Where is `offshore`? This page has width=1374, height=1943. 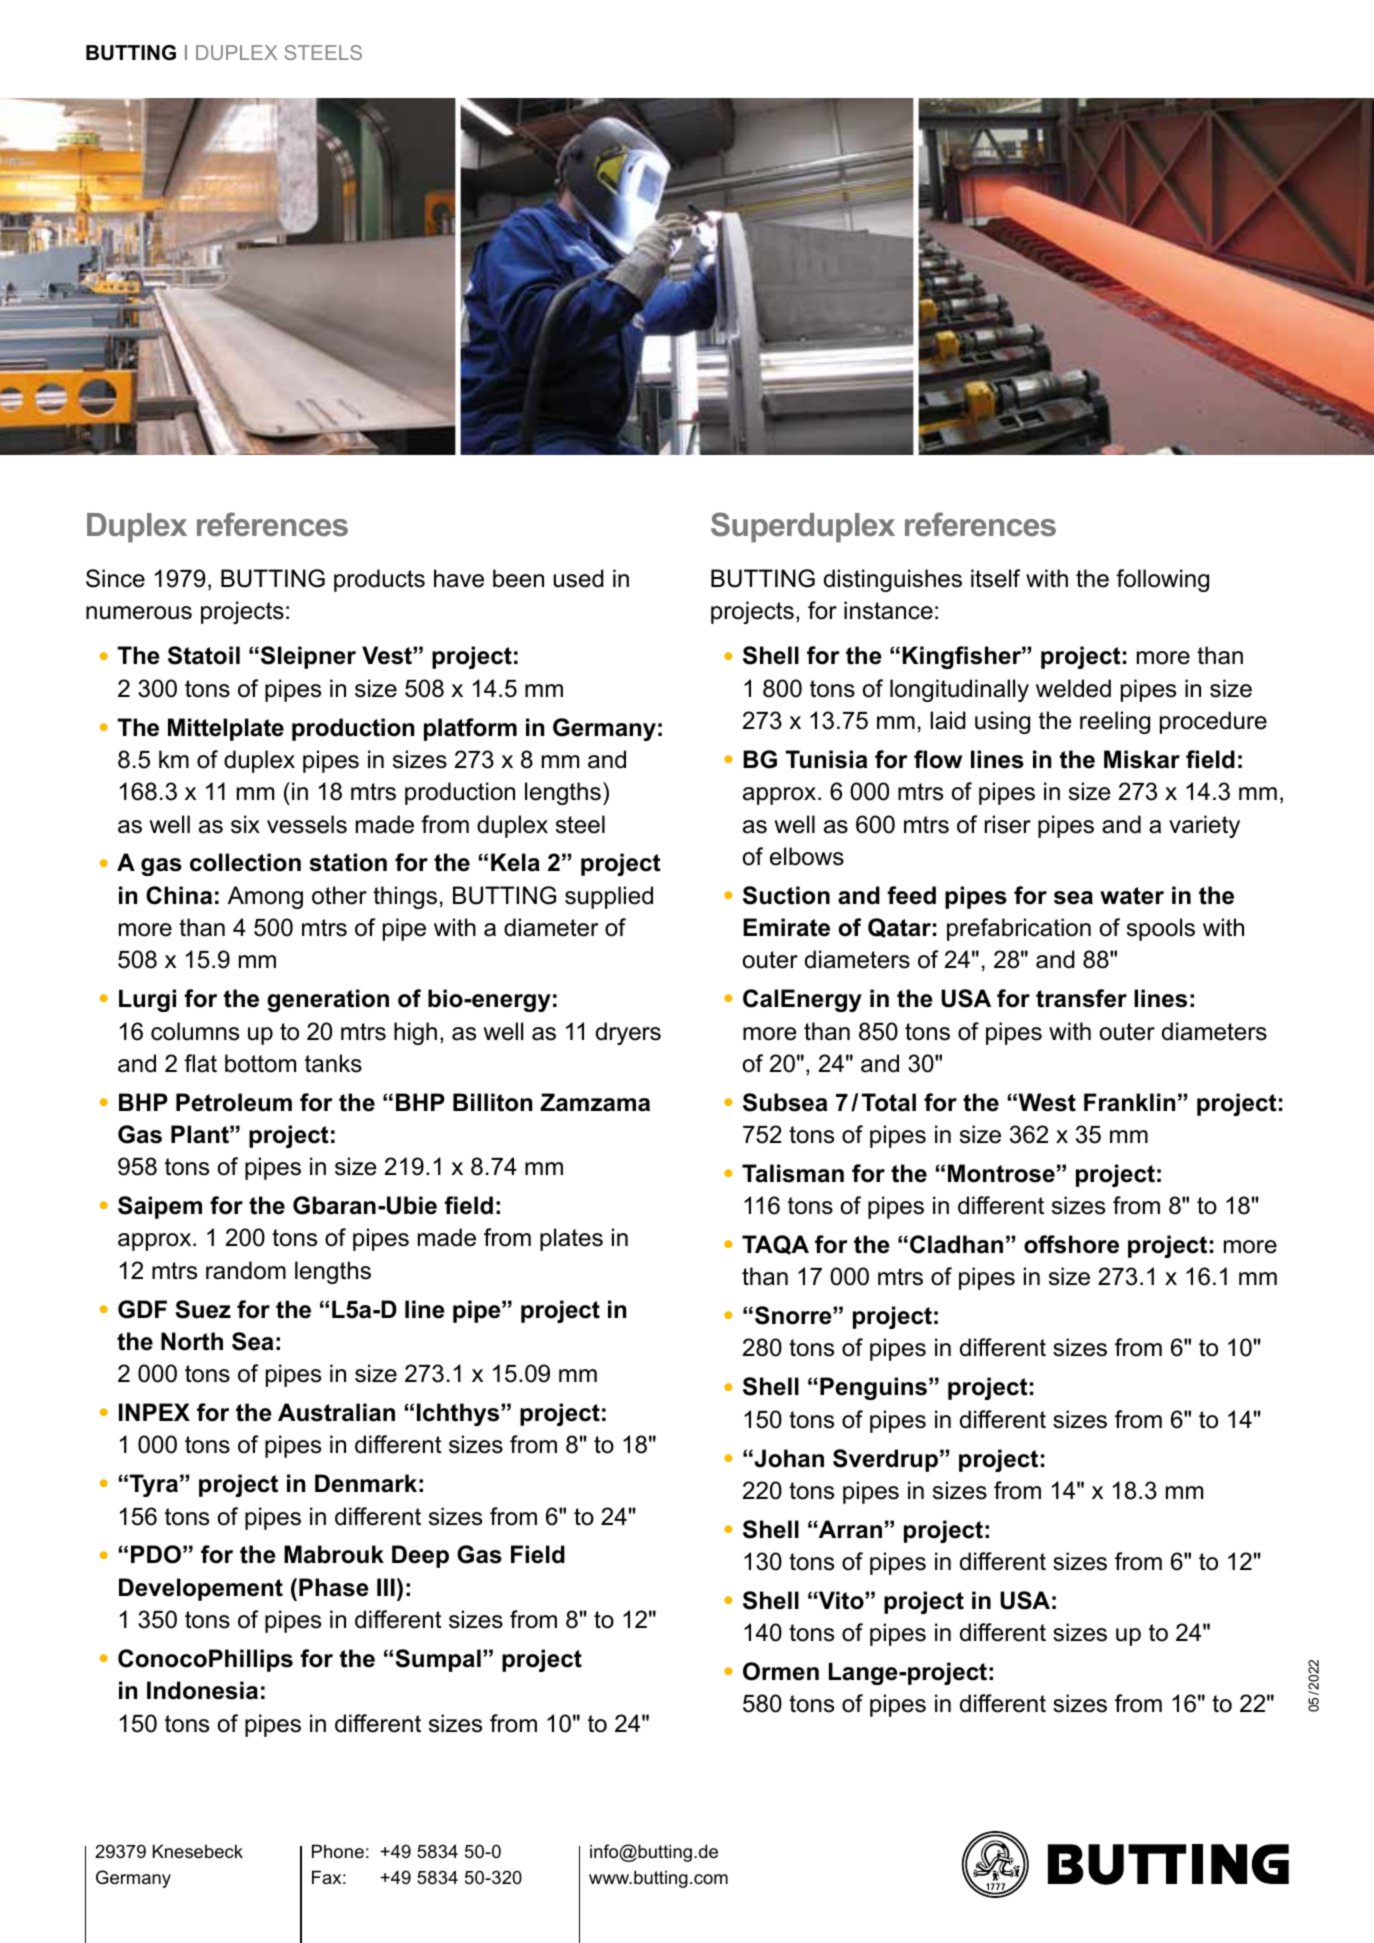 offshore is located at coordinates (1071, 1244).
